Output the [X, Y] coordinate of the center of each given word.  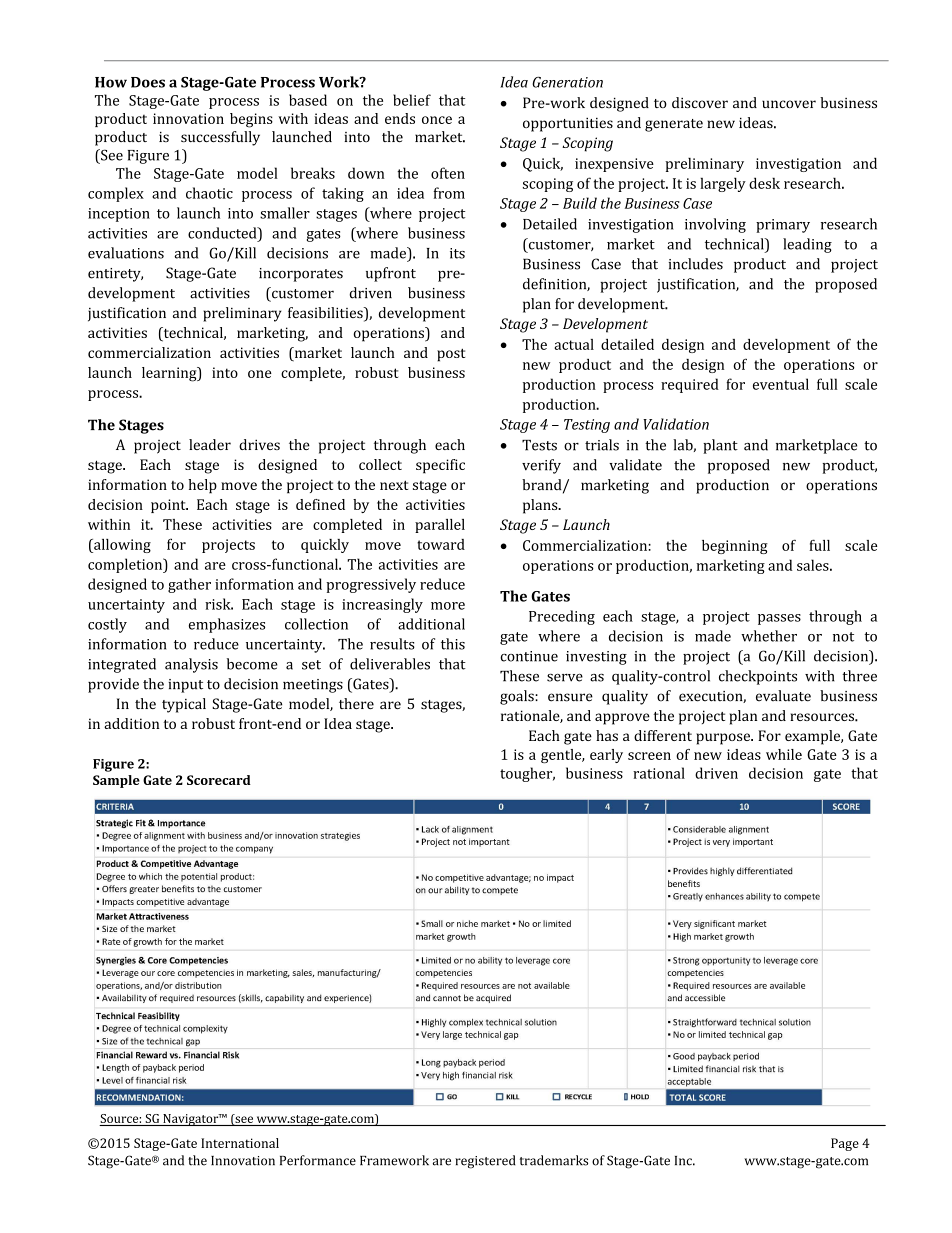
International [240, 1143]
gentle [562, 756]
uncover [789, 104]
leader [210, 444]
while [784, 754]
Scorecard [219, 780]
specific [440, 466]
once [437, 120]
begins [251, 120]
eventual [781, 384]
